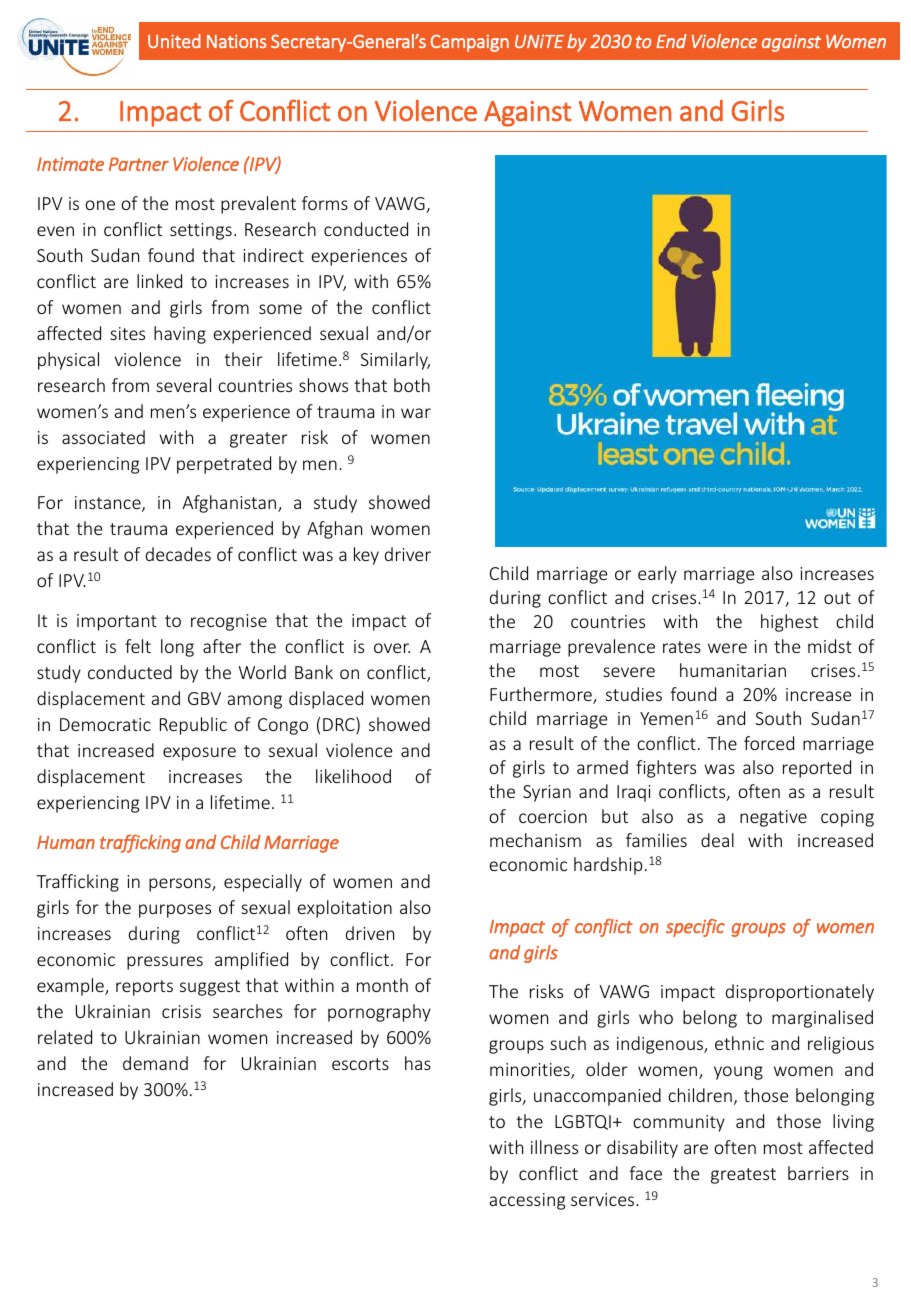 This screenshot has width=911, height=1316. Describe the element at coordinates (392, 648) in the screenshot. I see `over` at that location.
